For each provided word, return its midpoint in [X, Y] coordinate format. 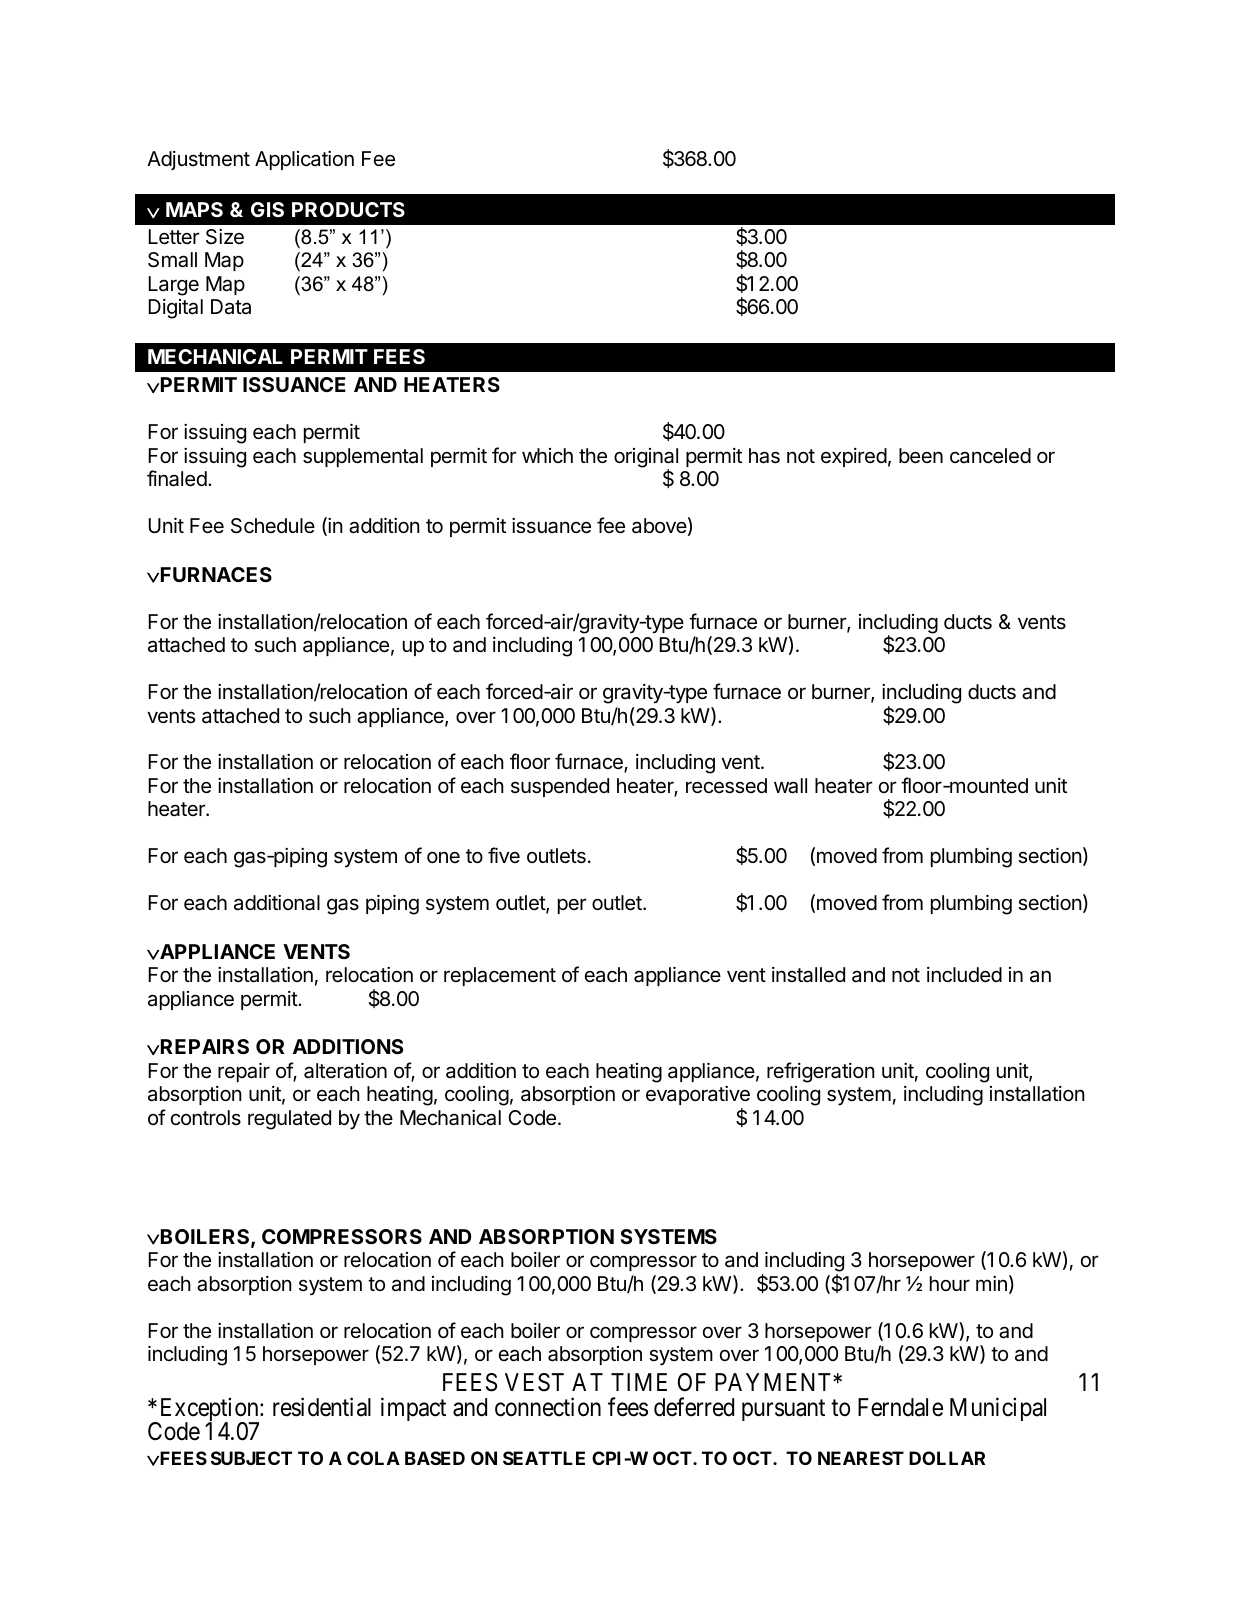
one [443, 857]
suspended [560, 787]
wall [790, 786]
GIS [267, 209]
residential [322, 1407]
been [921, 456]
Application [304, 160]
